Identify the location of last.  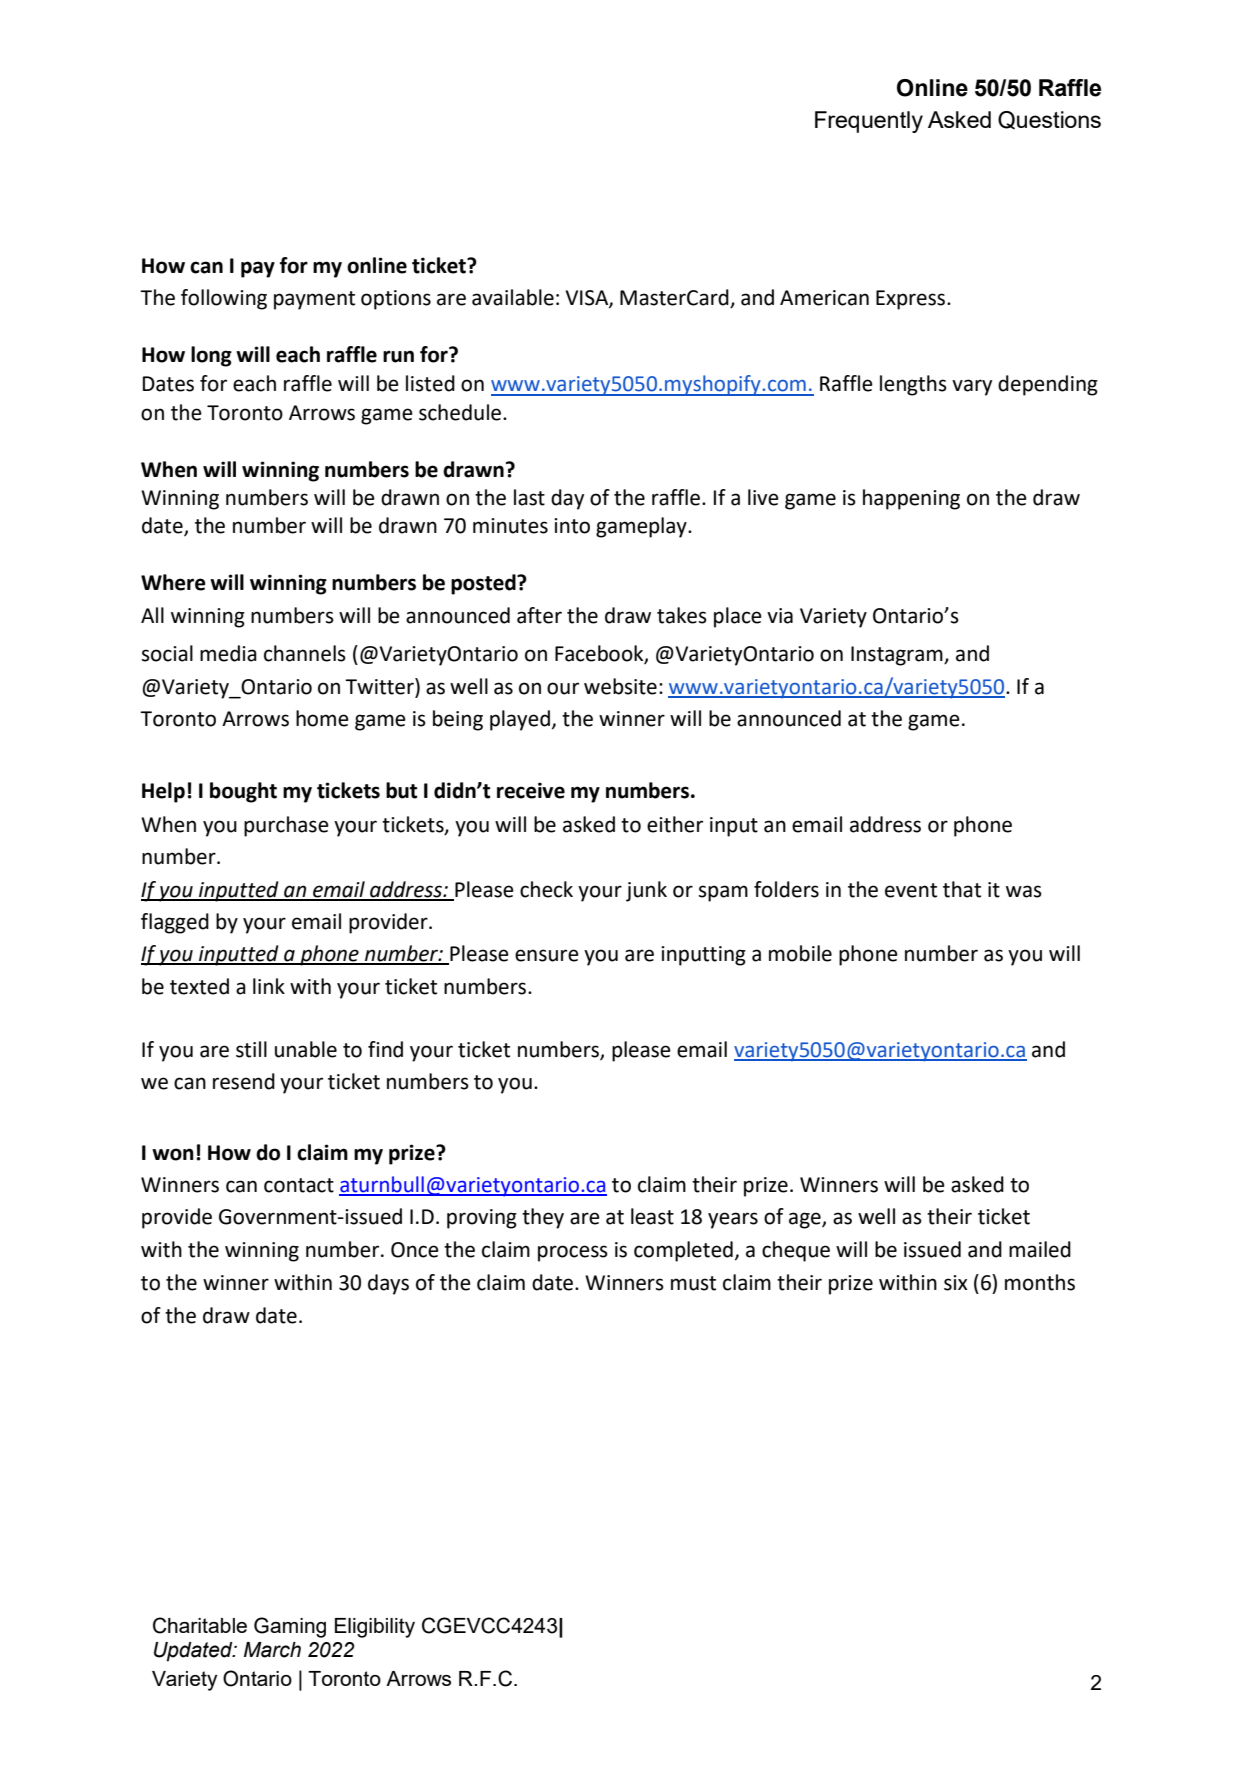
(529, 497).
